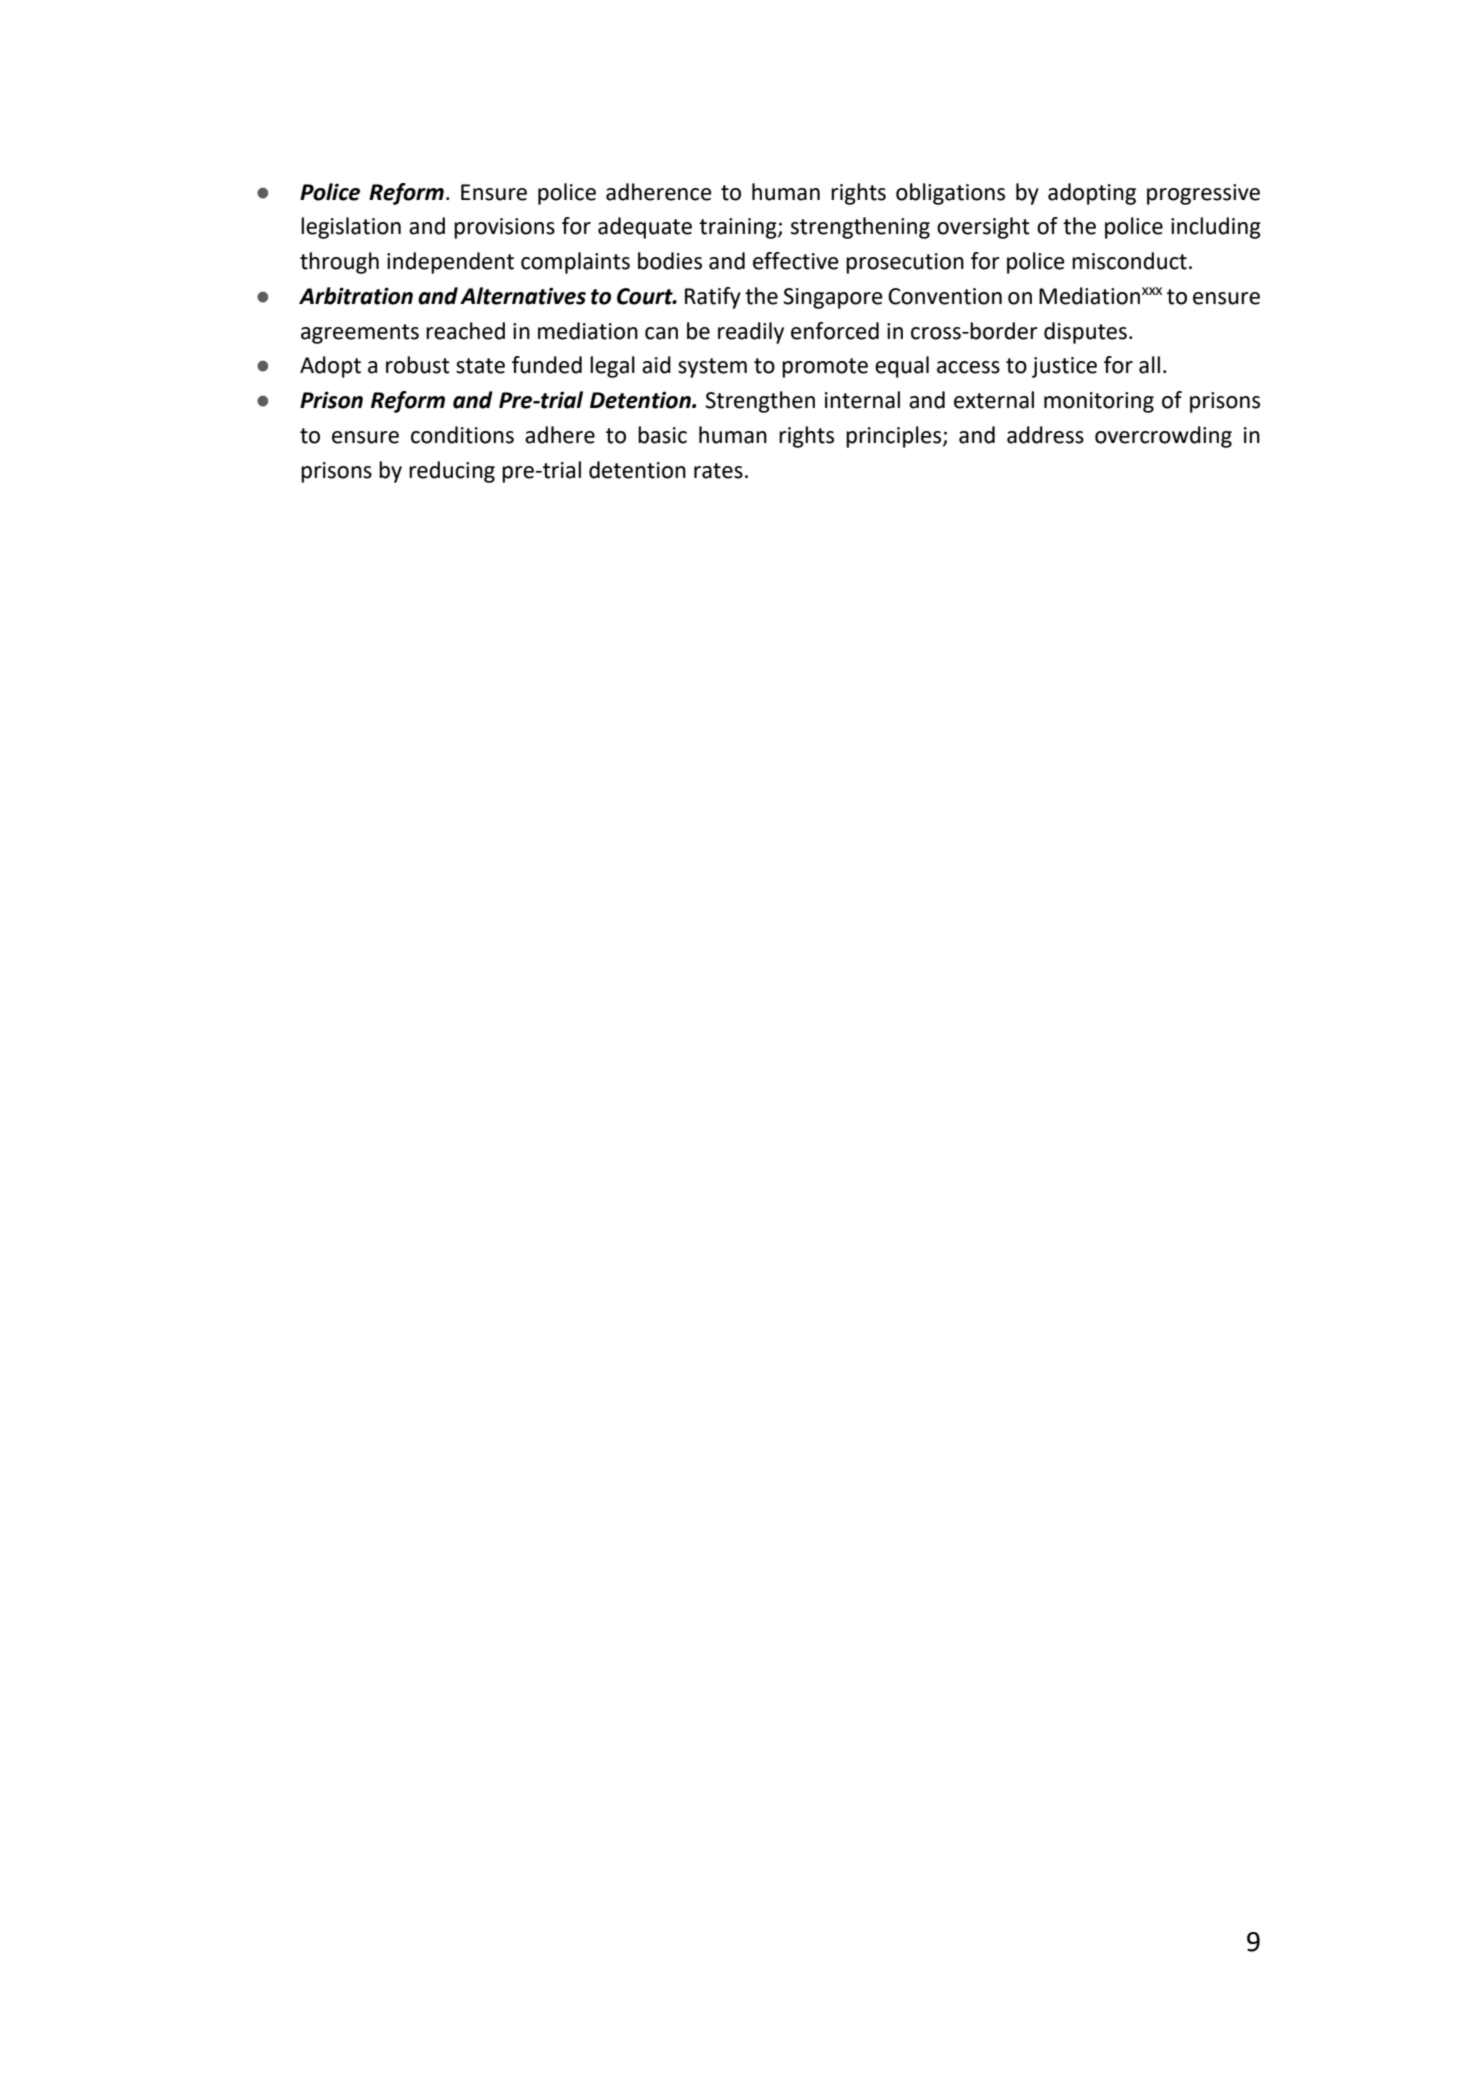 Image resolution: width=1471 pixels, height=2081 pixels. I want to click on reducing, so click(452, 472).
